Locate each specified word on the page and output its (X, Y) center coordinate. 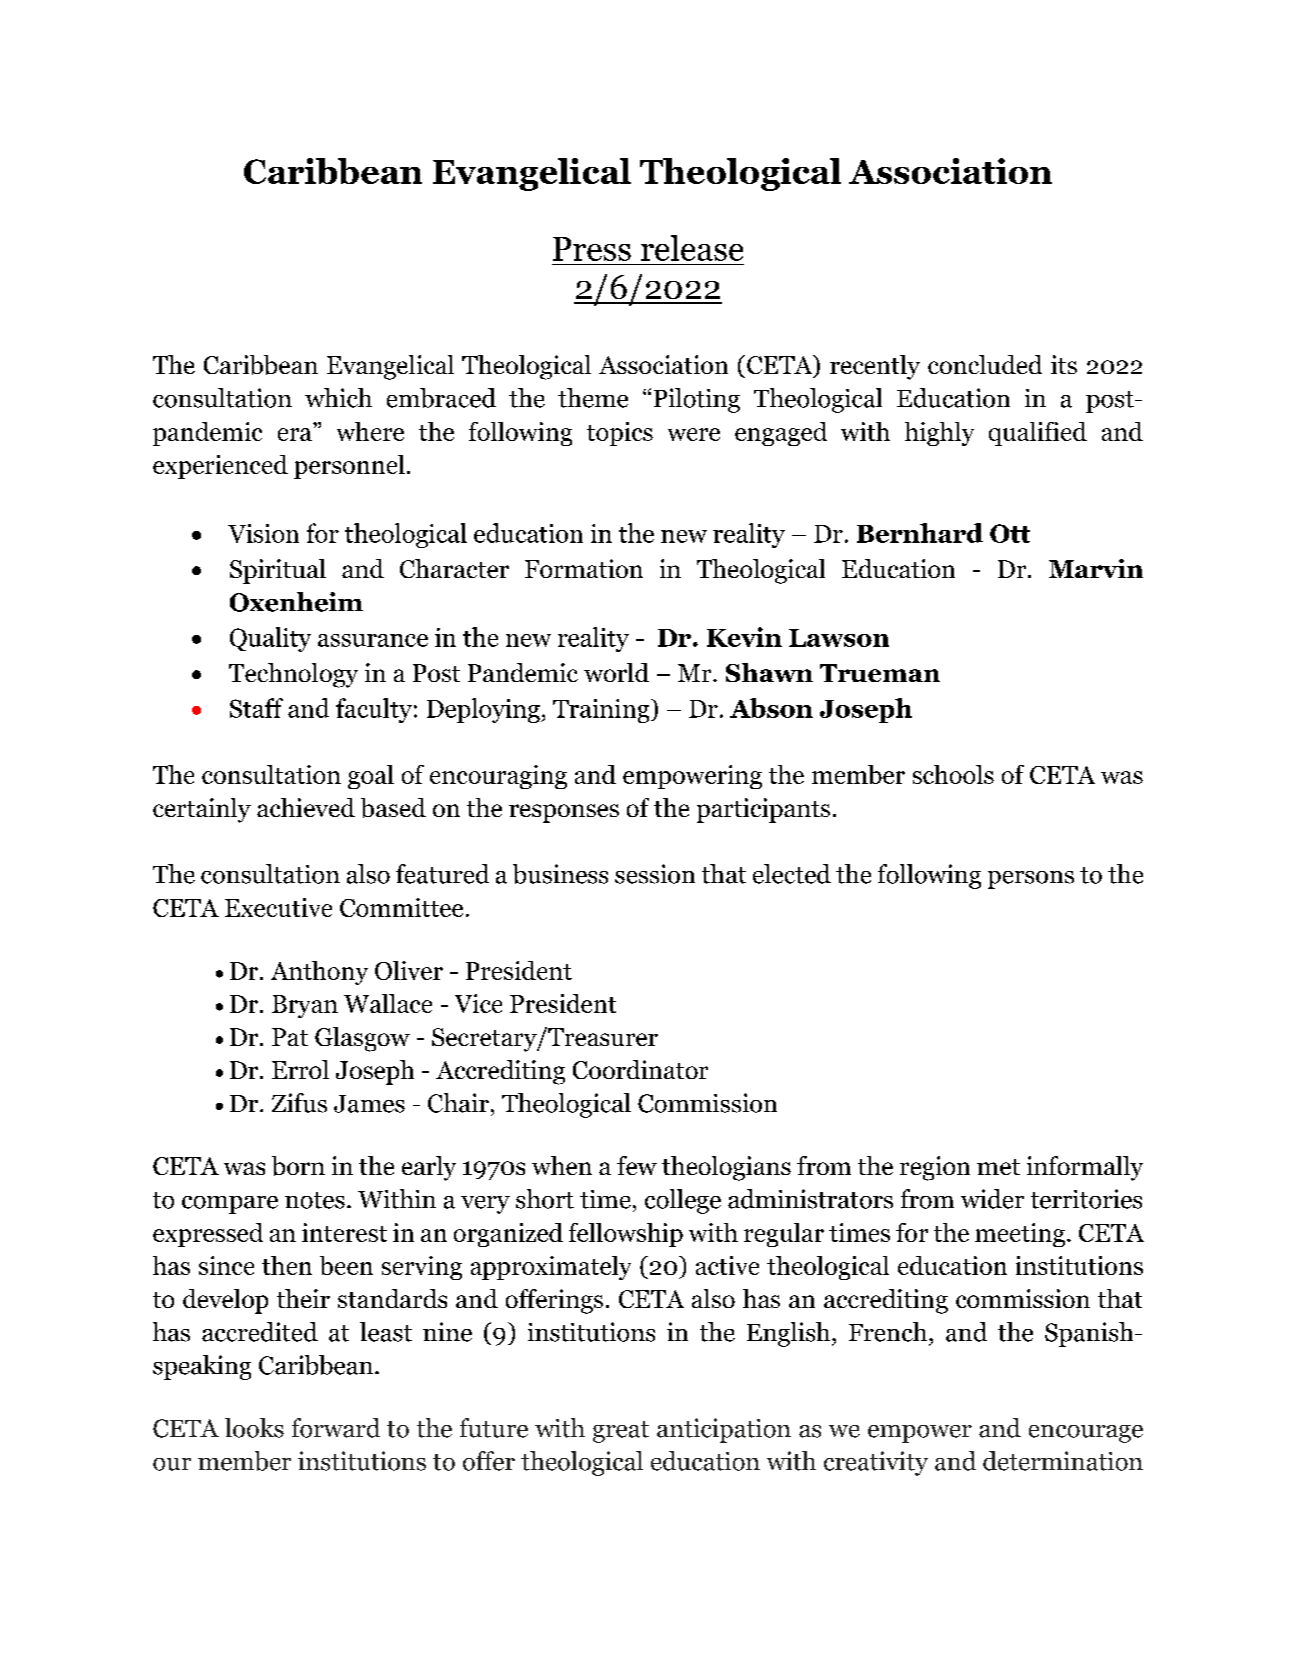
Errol (300, 1069)
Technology (293, 675)
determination (1063, 1461)
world (616, 672)
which (338, 398)
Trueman (880, 673)
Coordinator (640, 1069)
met (998, 1167)
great (621, 1432)
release (692, 248)
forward (336, 1428)
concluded (985, 364)
